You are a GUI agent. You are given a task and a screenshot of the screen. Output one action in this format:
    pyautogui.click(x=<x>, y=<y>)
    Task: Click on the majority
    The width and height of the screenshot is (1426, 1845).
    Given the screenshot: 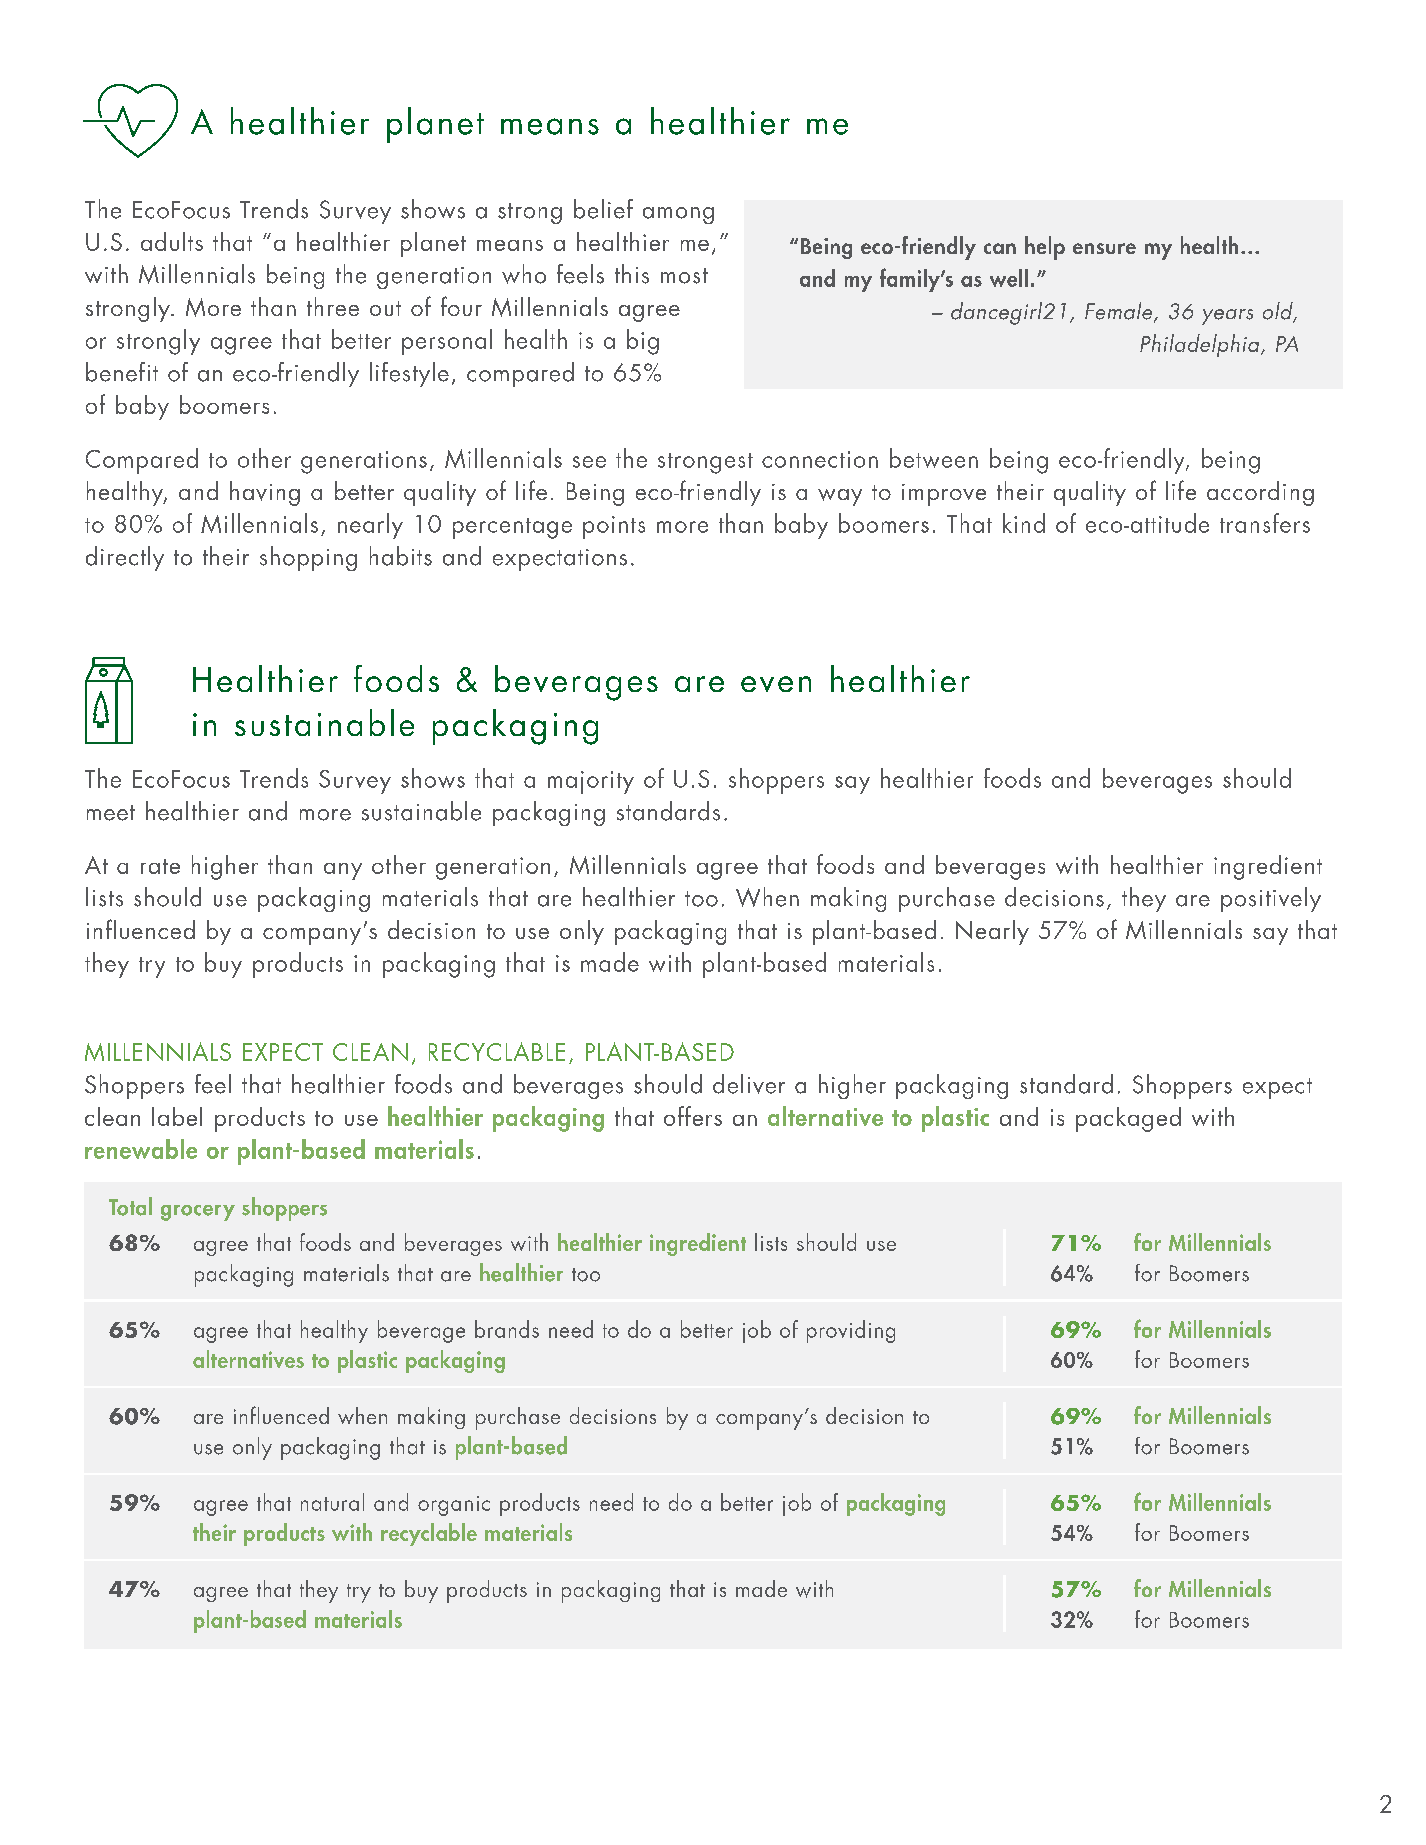 What is the action you would take?
    pyautogui.click(x=591, y=782)
